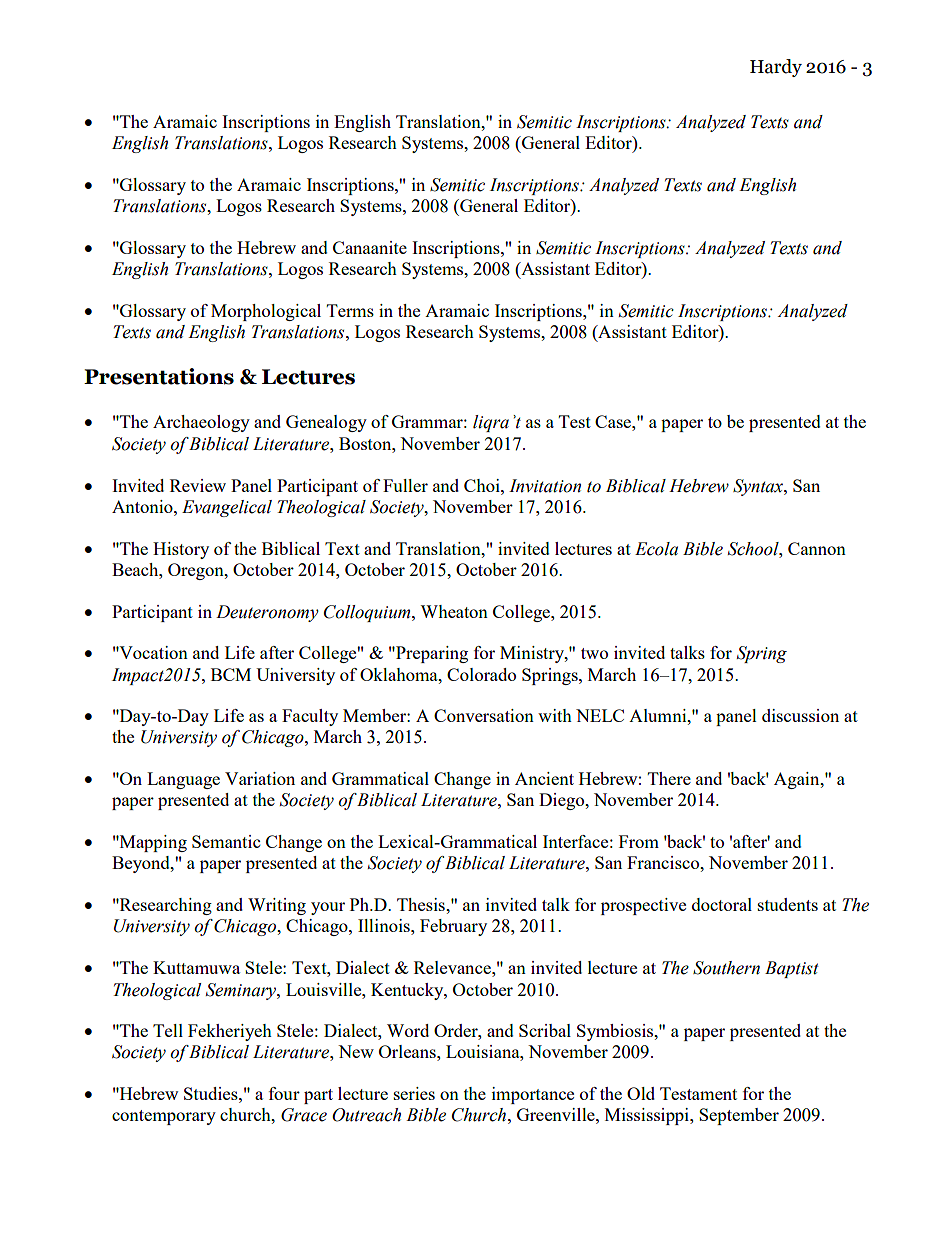  Describe the element at coordinates (350, 310) in the image. I see `Terms` at that location.
